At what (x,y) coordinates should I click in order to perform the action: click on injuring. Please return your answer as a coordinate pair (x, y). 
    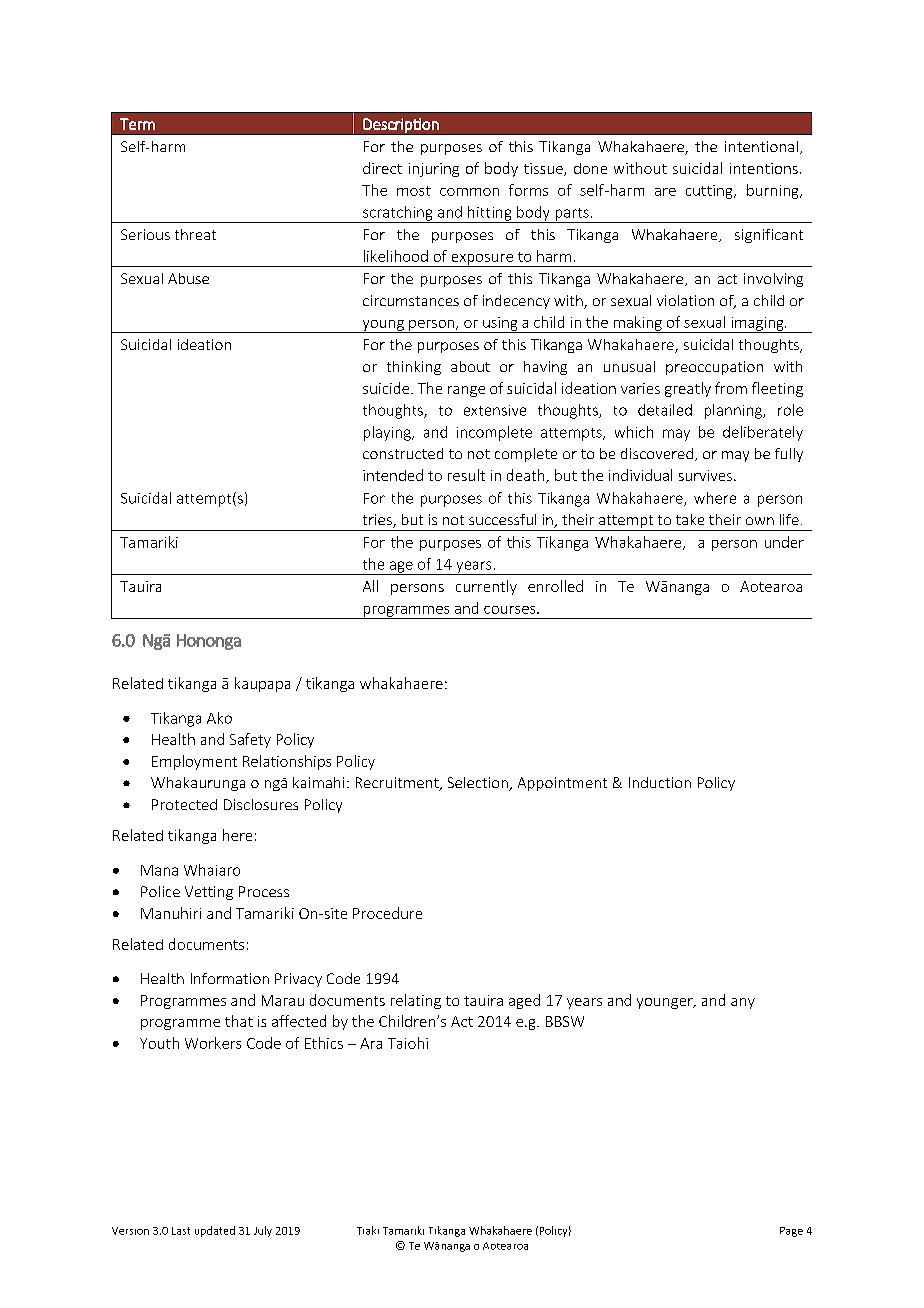
    Looking at the image, I should click on (434, 170).
